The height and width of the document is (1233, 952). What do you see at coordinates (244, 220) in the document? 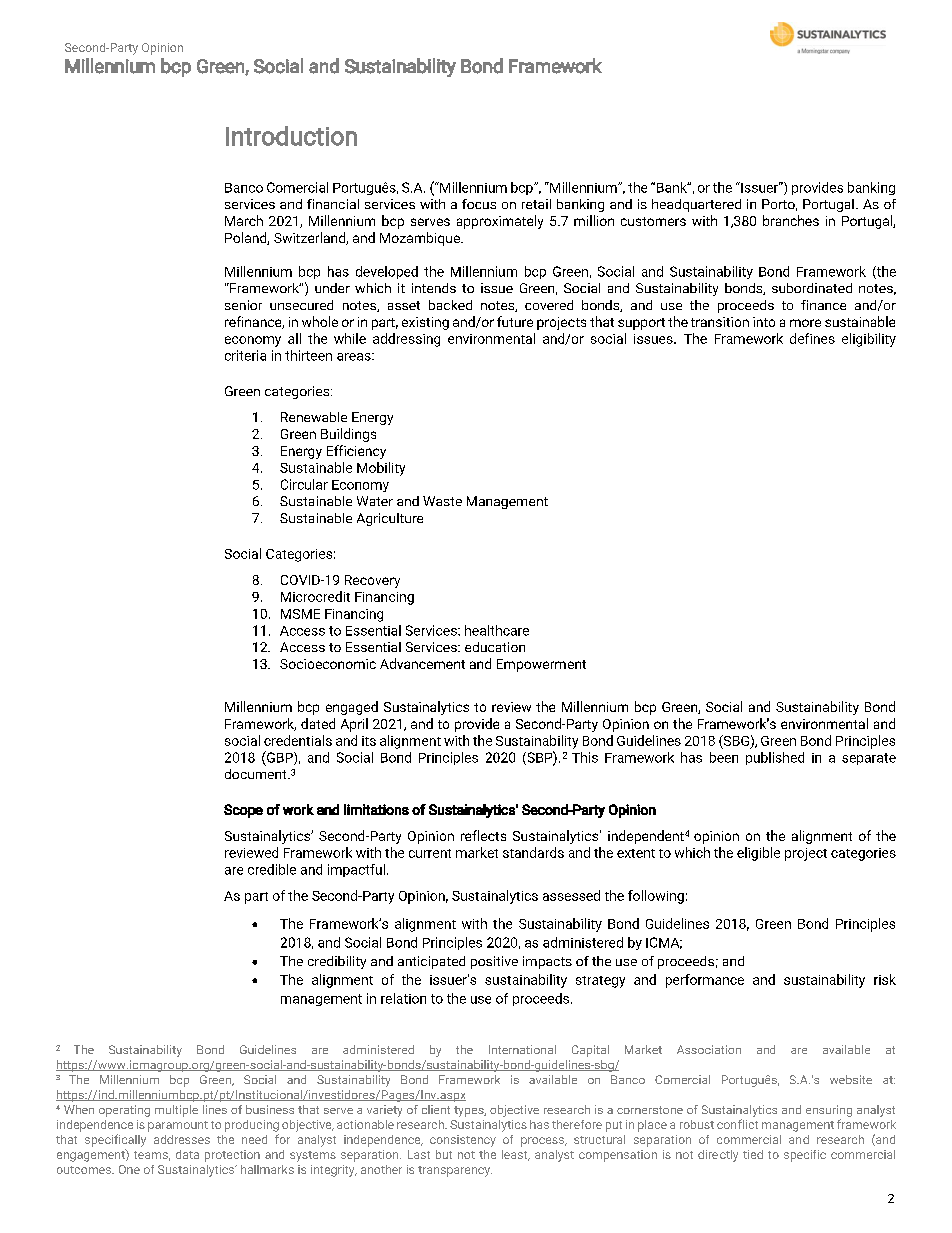
I see `March` at bounding box center [244, 220].
